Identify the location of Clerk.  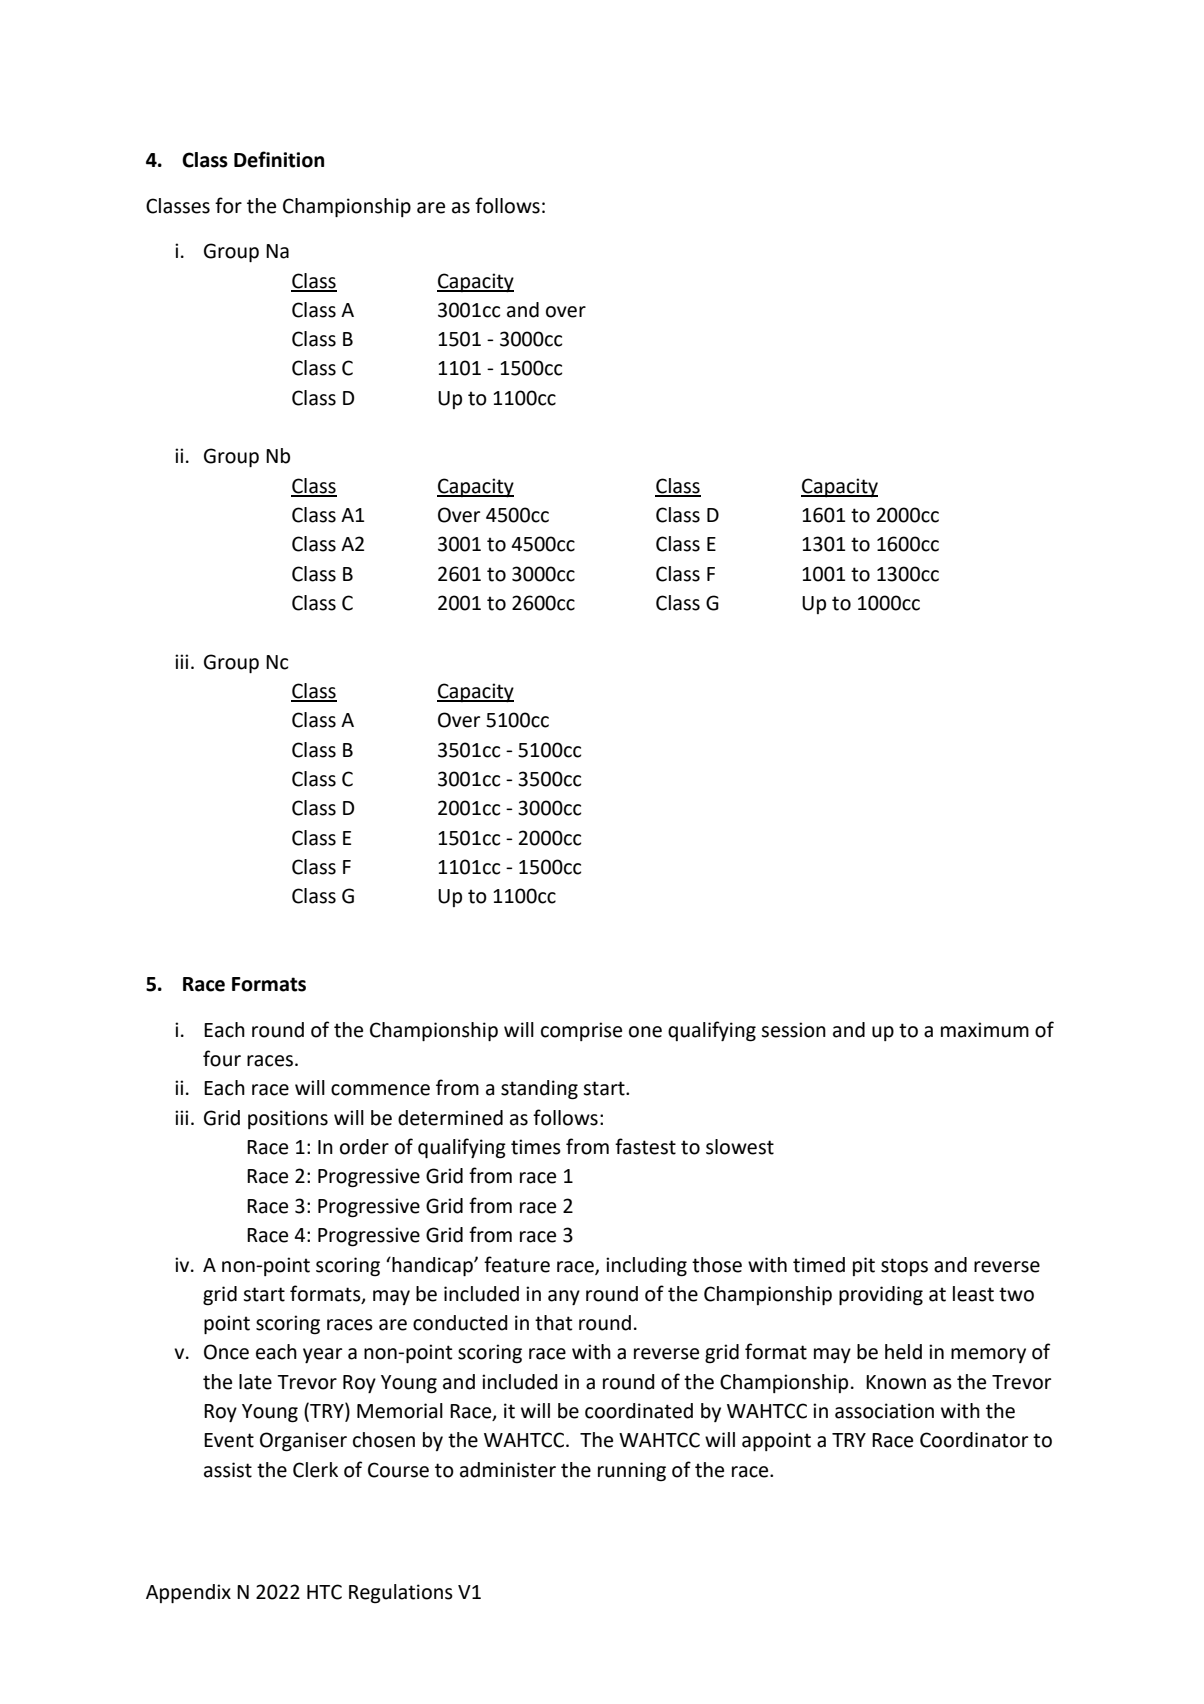
(315, 1470).
